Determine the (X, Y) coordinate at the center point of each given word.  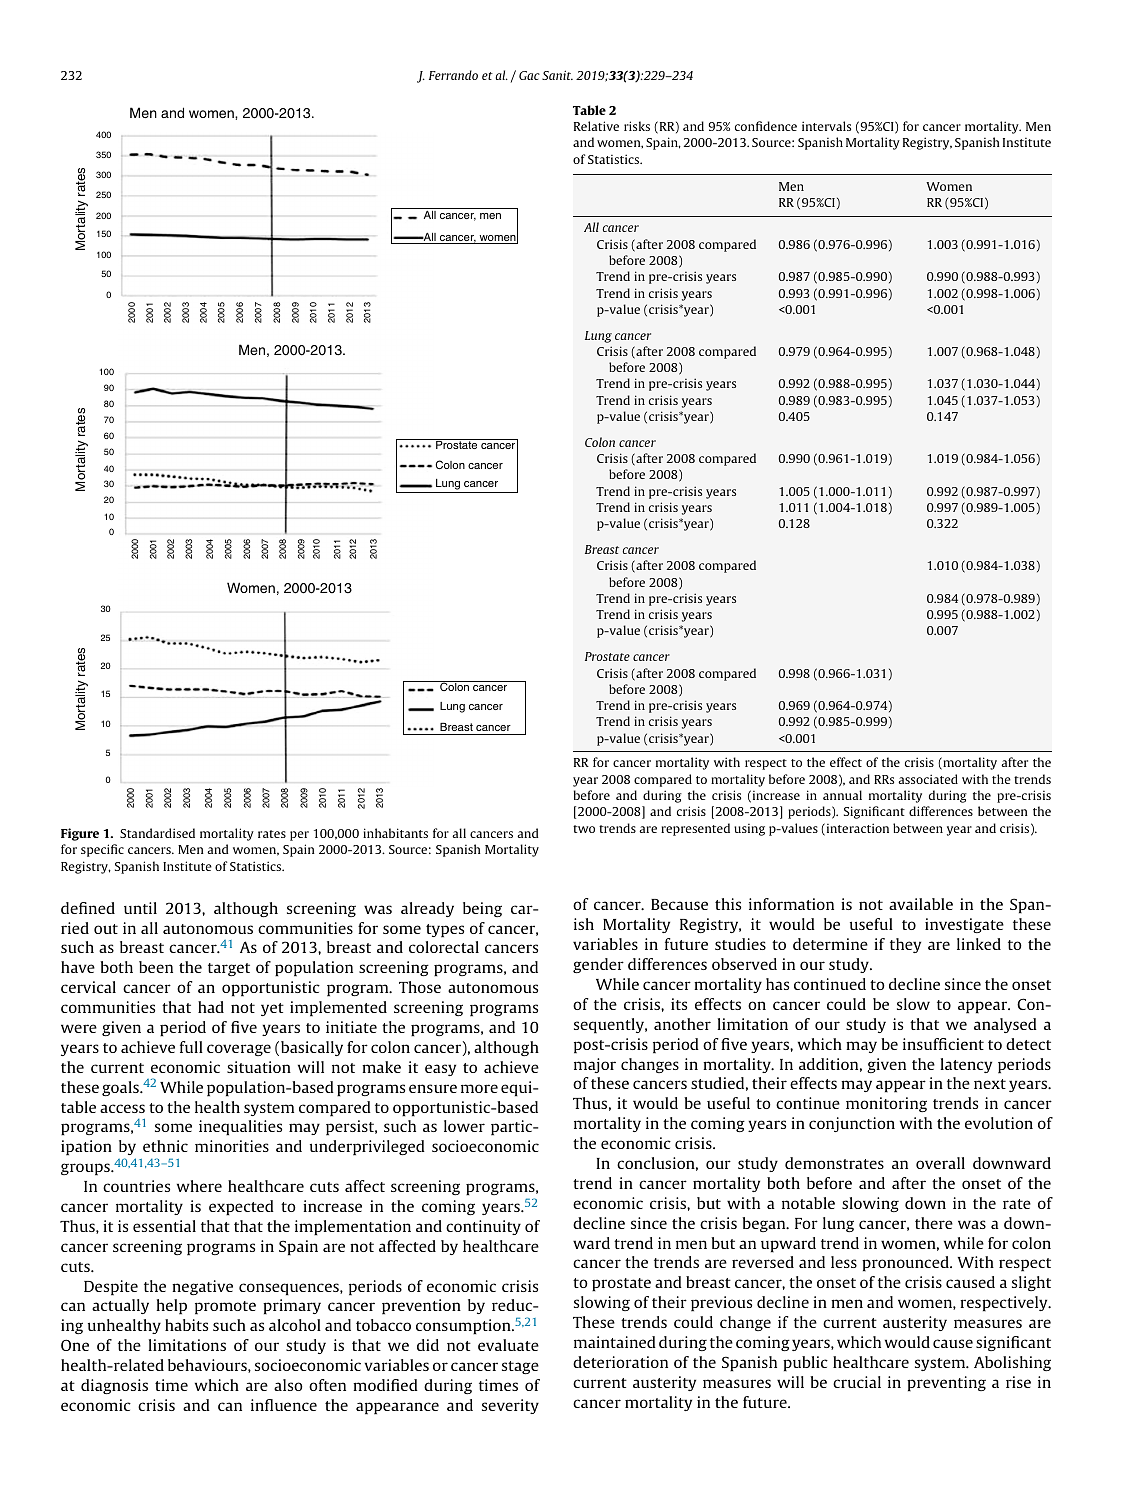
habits (186, 1325)
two (584, 829)
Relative (596, 126)
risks (637, 126)
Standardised (157, 833)
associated (928, 779)
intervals (826, 126)
